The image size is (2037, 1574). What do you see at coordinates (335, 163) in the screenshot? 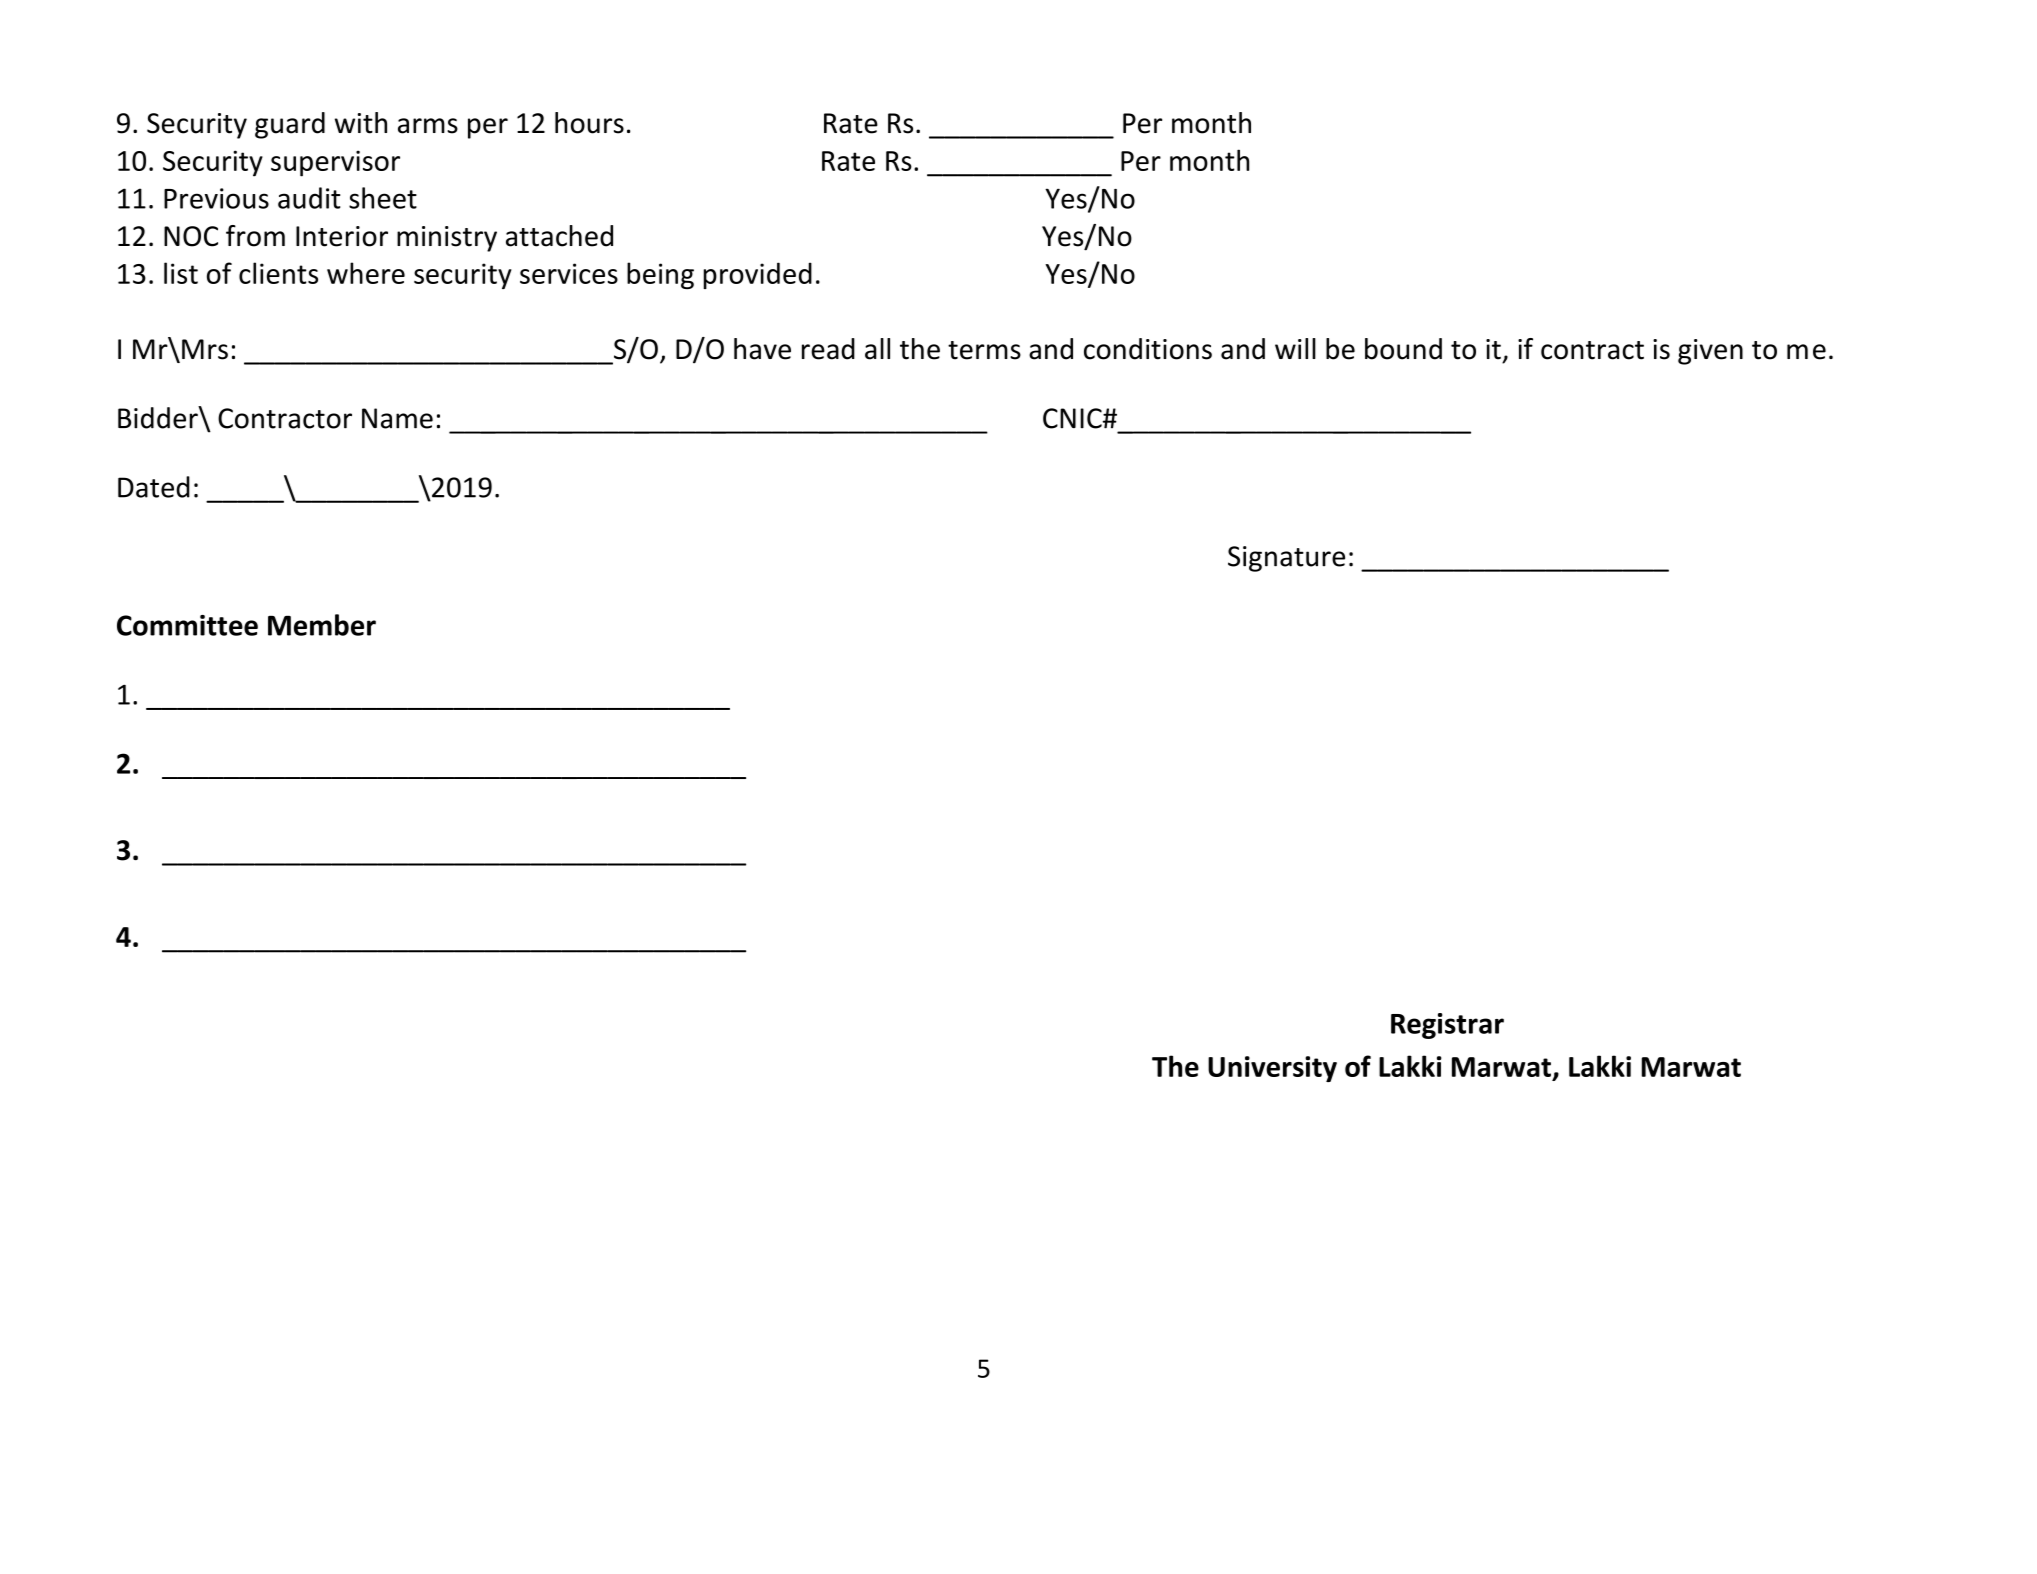
I see `supervisor` at bounding box center [335, 163].
